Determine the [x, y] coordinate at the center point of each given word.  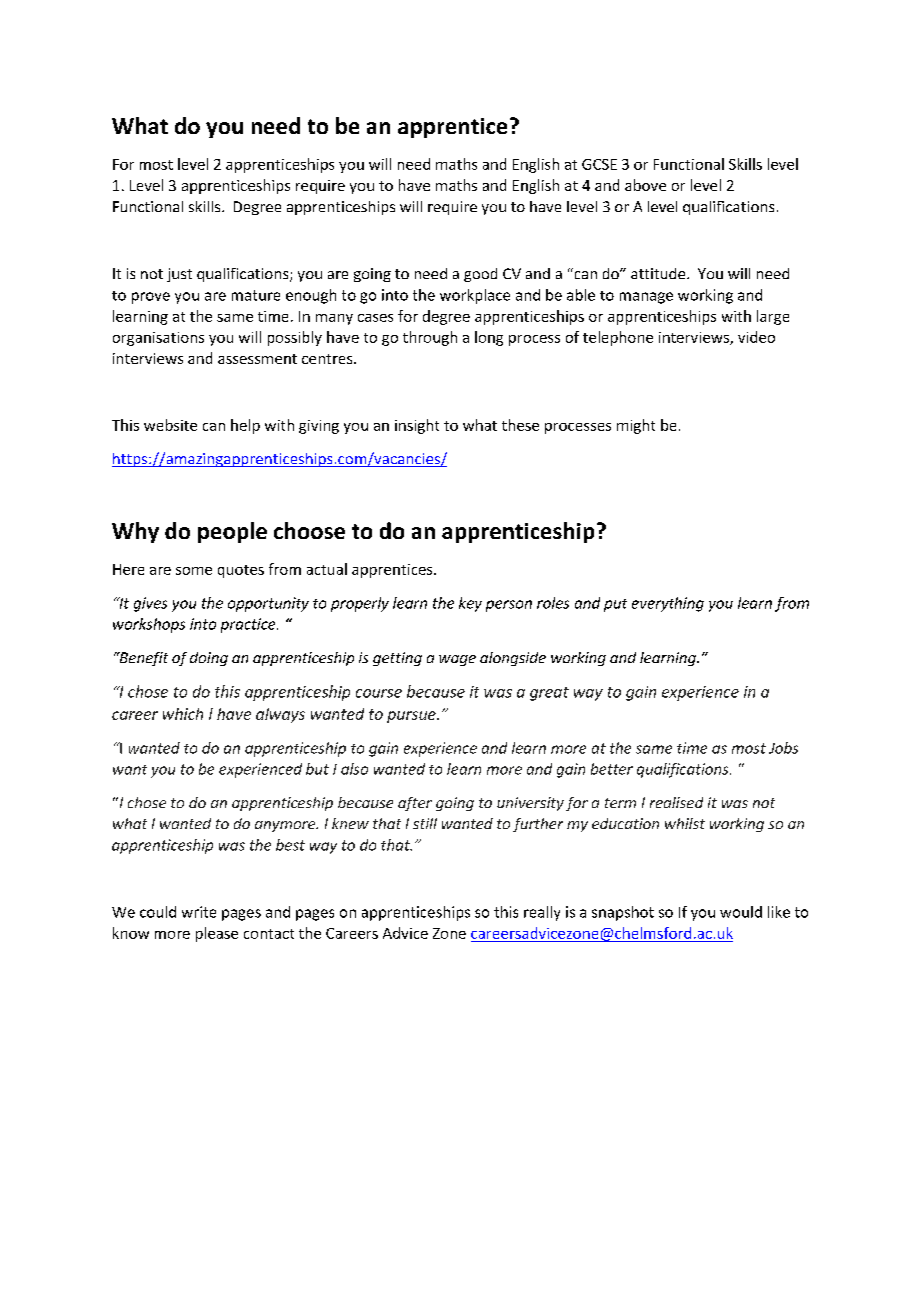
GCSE [599, 164]
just [179, 275]
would [741, 912]
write [199, 912]
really [542, 913]
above [645, 185]
